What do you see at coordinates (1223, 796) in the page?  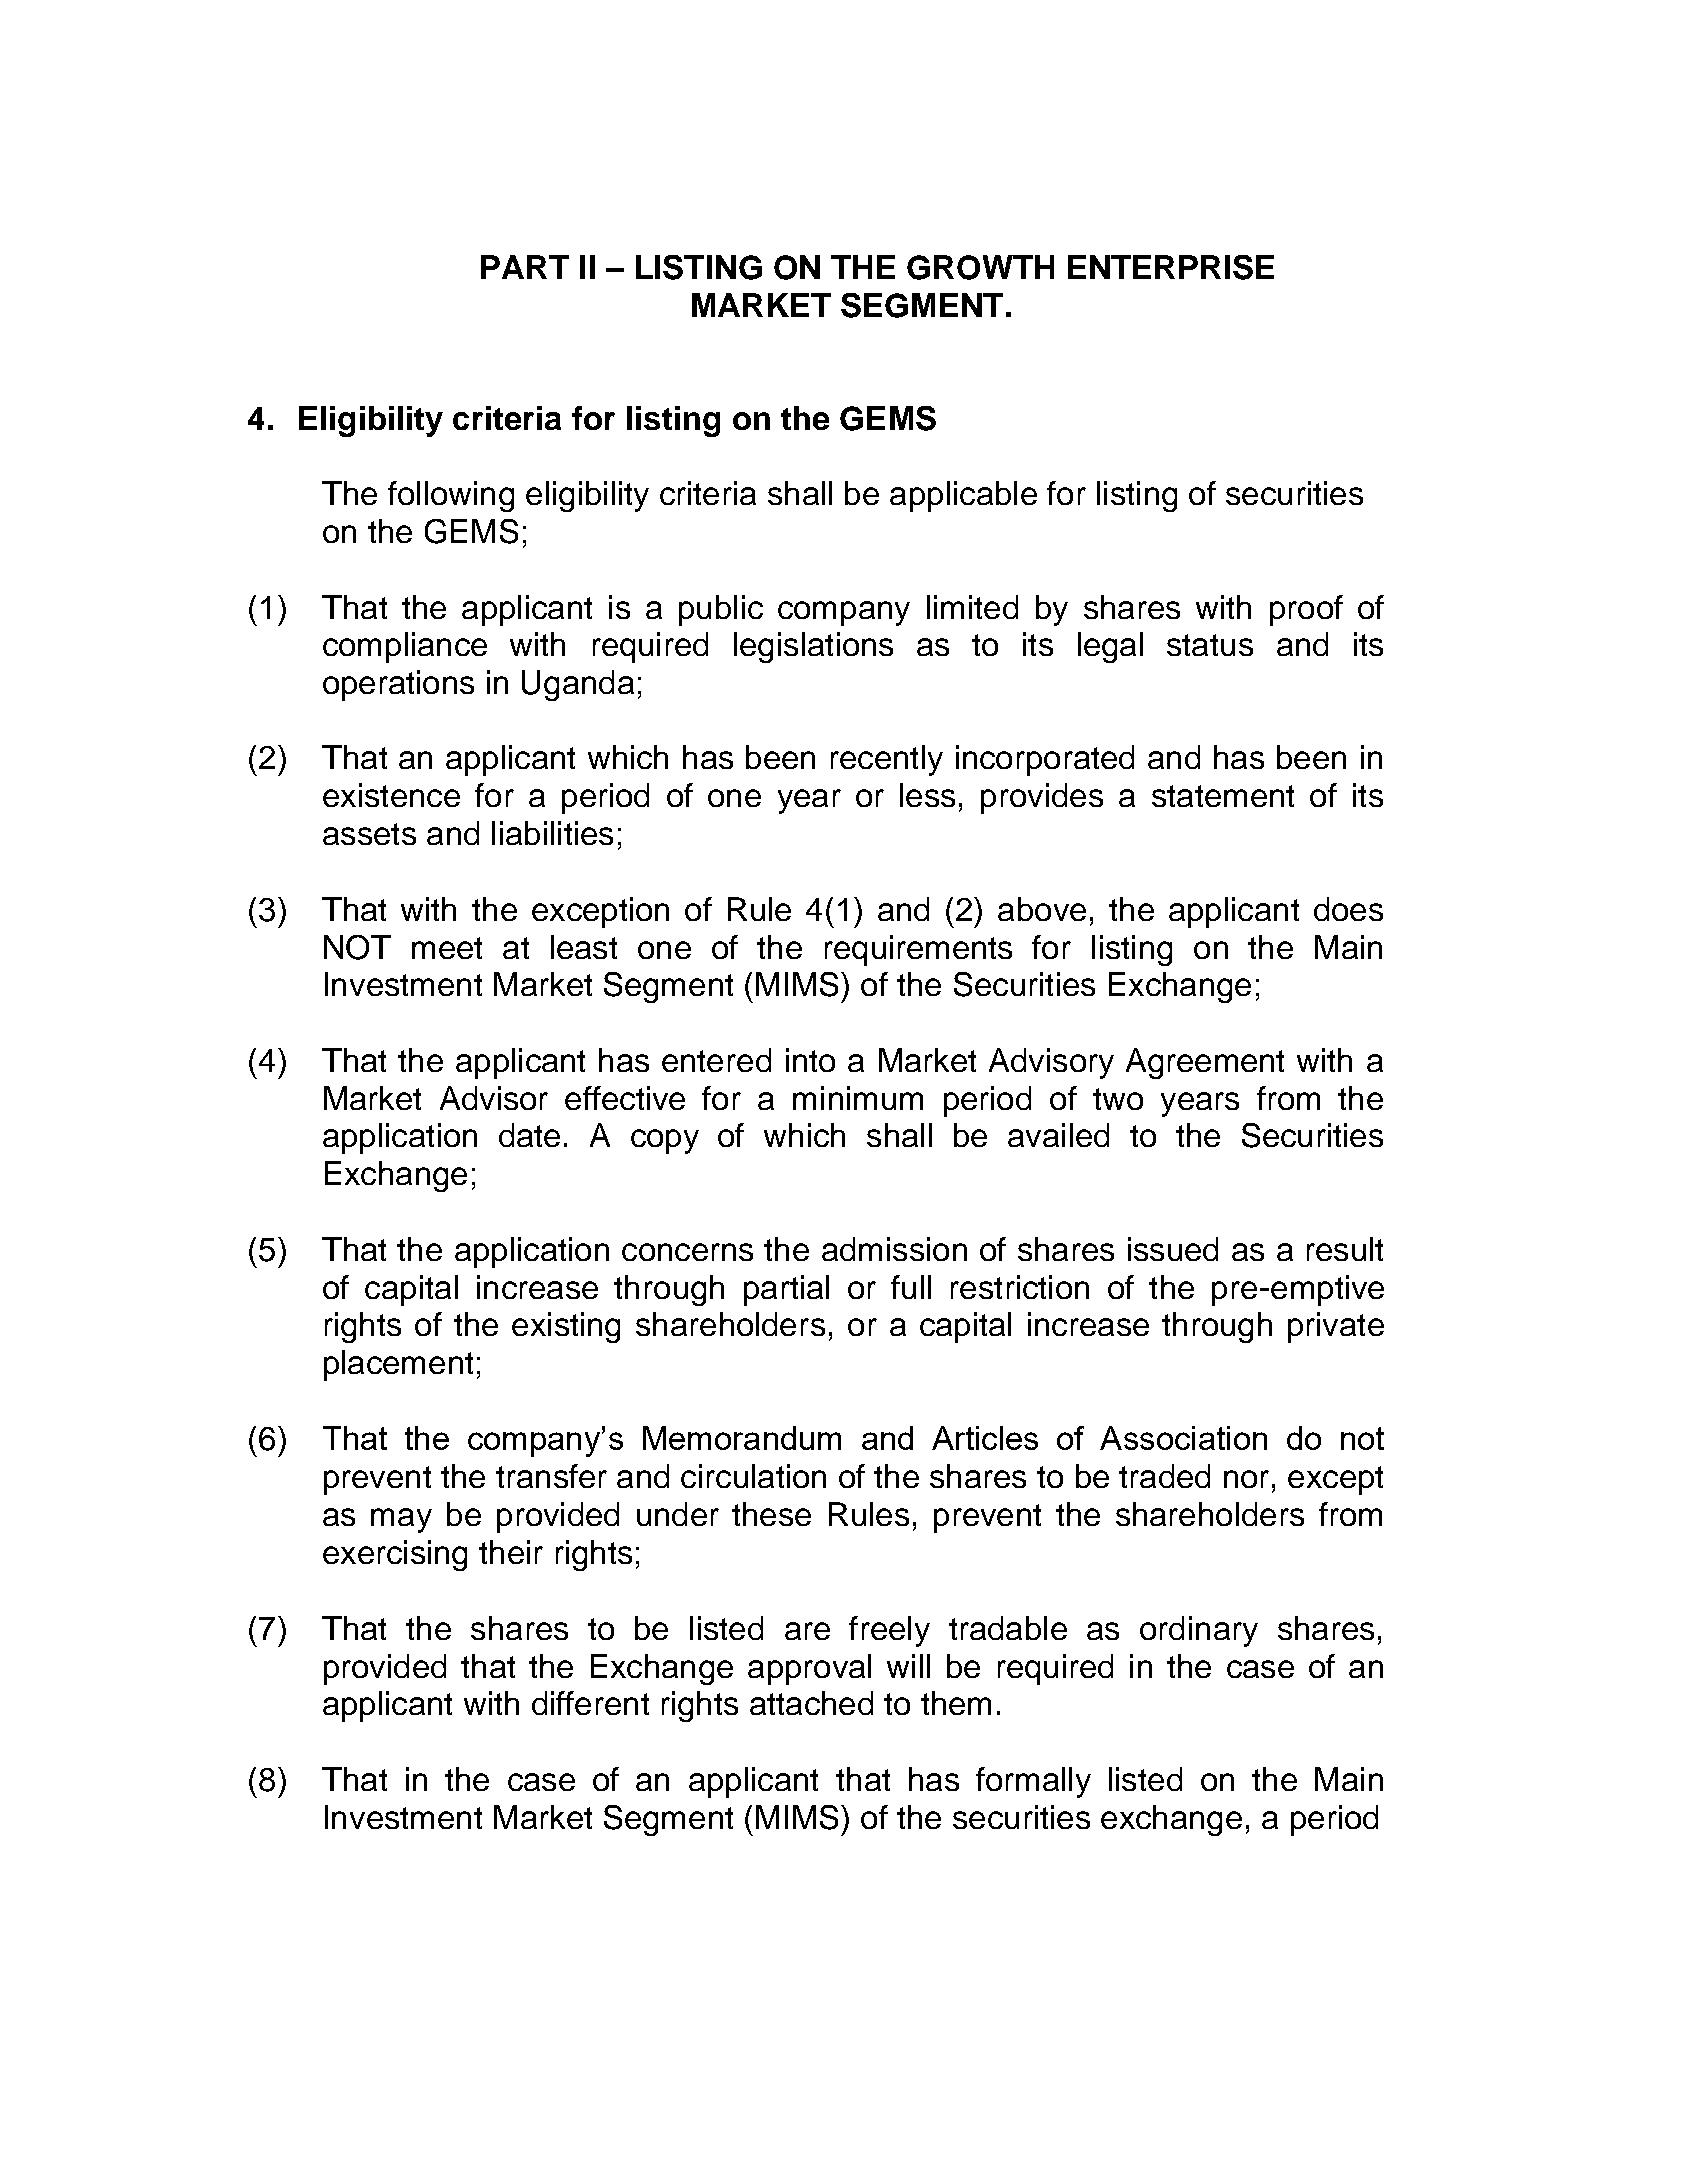 I see `statement` at bounding box center [1223, 796].
